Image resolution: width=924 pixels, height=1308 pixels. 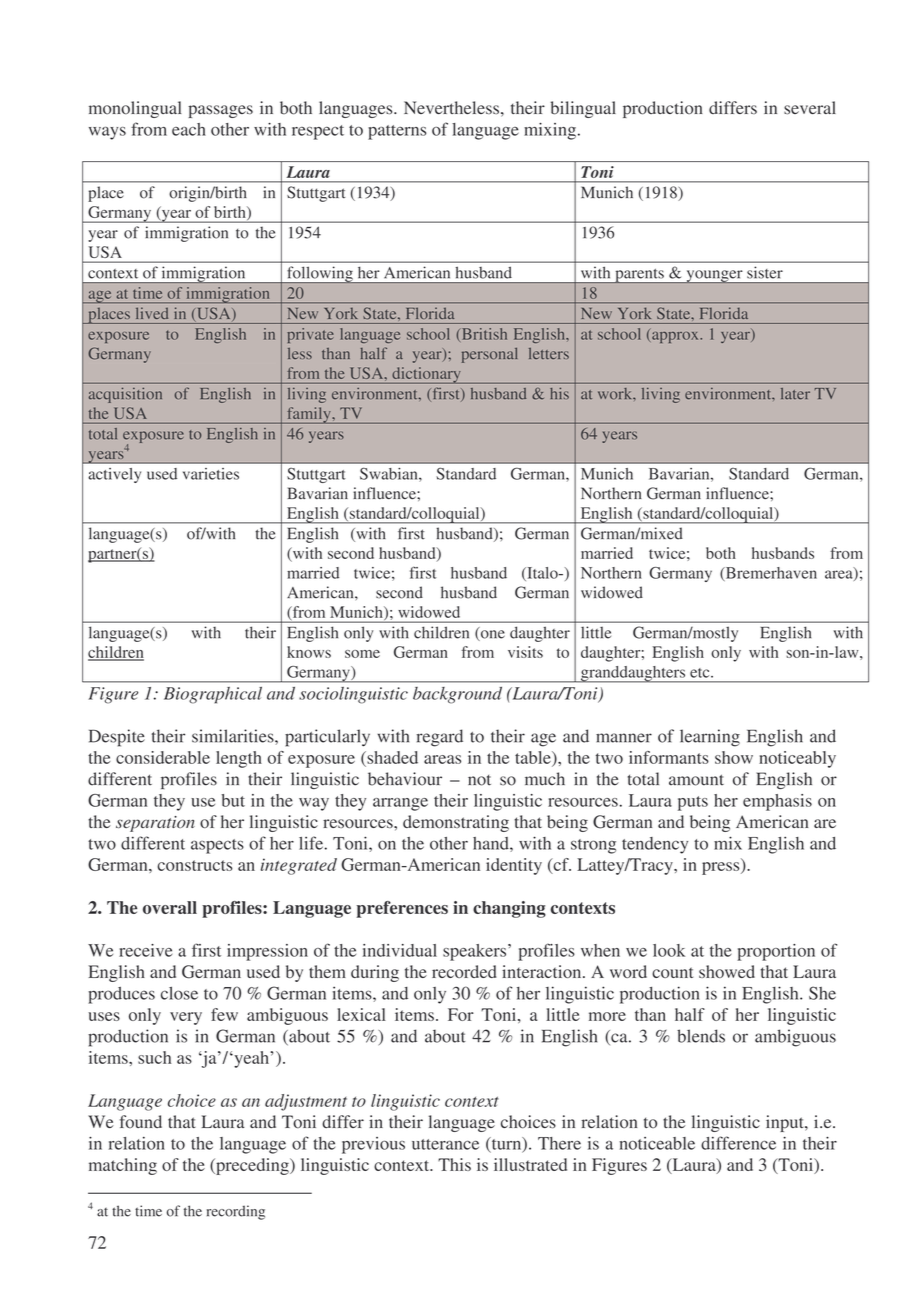 I want to click on This, so click(x=454, y=1164).
